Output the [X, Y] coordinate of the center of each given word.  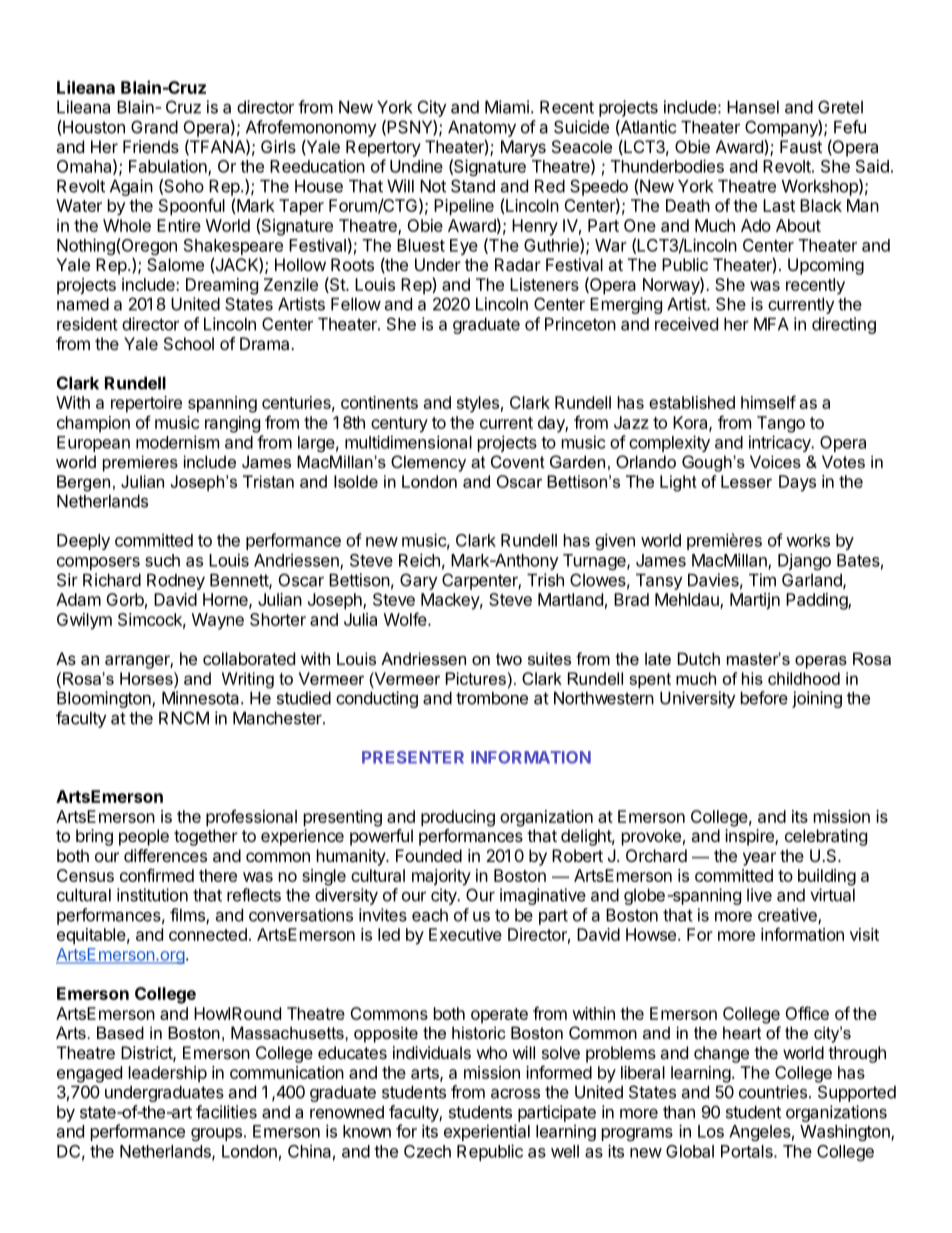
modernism [177, 442]
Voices [775, 461]
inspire [750, 837]
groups [216, 1134]
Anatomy [482, 128]
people [144, 837]
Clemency [428, 463]
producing [458, 818]
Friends [151, 146]
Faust [801, 146]
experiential [487, 1132]
